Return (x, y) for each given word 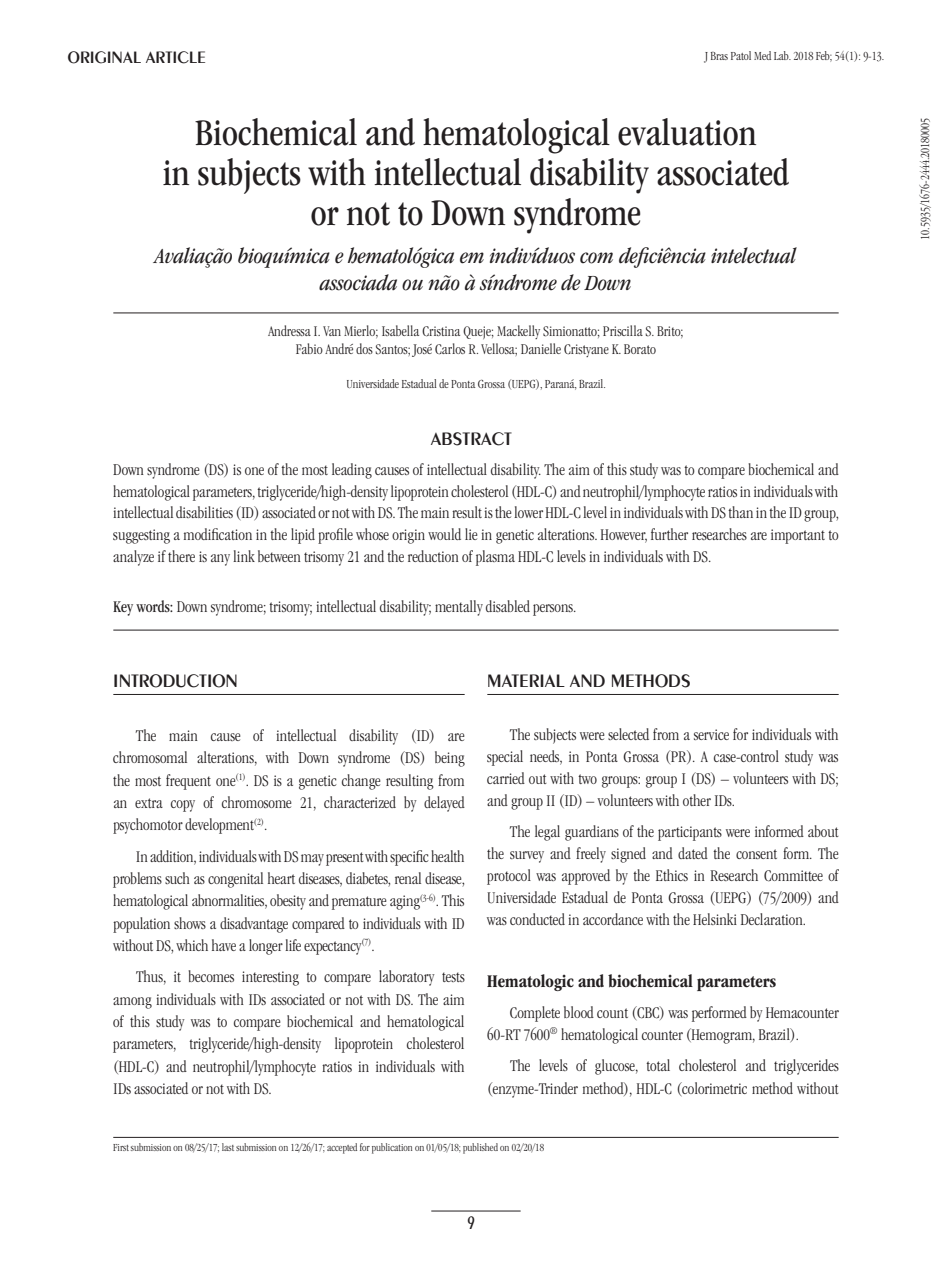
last (228, 1147)
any (220, 560)
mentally (459, 608)
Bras (719, 56)
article (175, 57)
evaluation (687, 132)
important (798, 536)
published (480, 1148)
